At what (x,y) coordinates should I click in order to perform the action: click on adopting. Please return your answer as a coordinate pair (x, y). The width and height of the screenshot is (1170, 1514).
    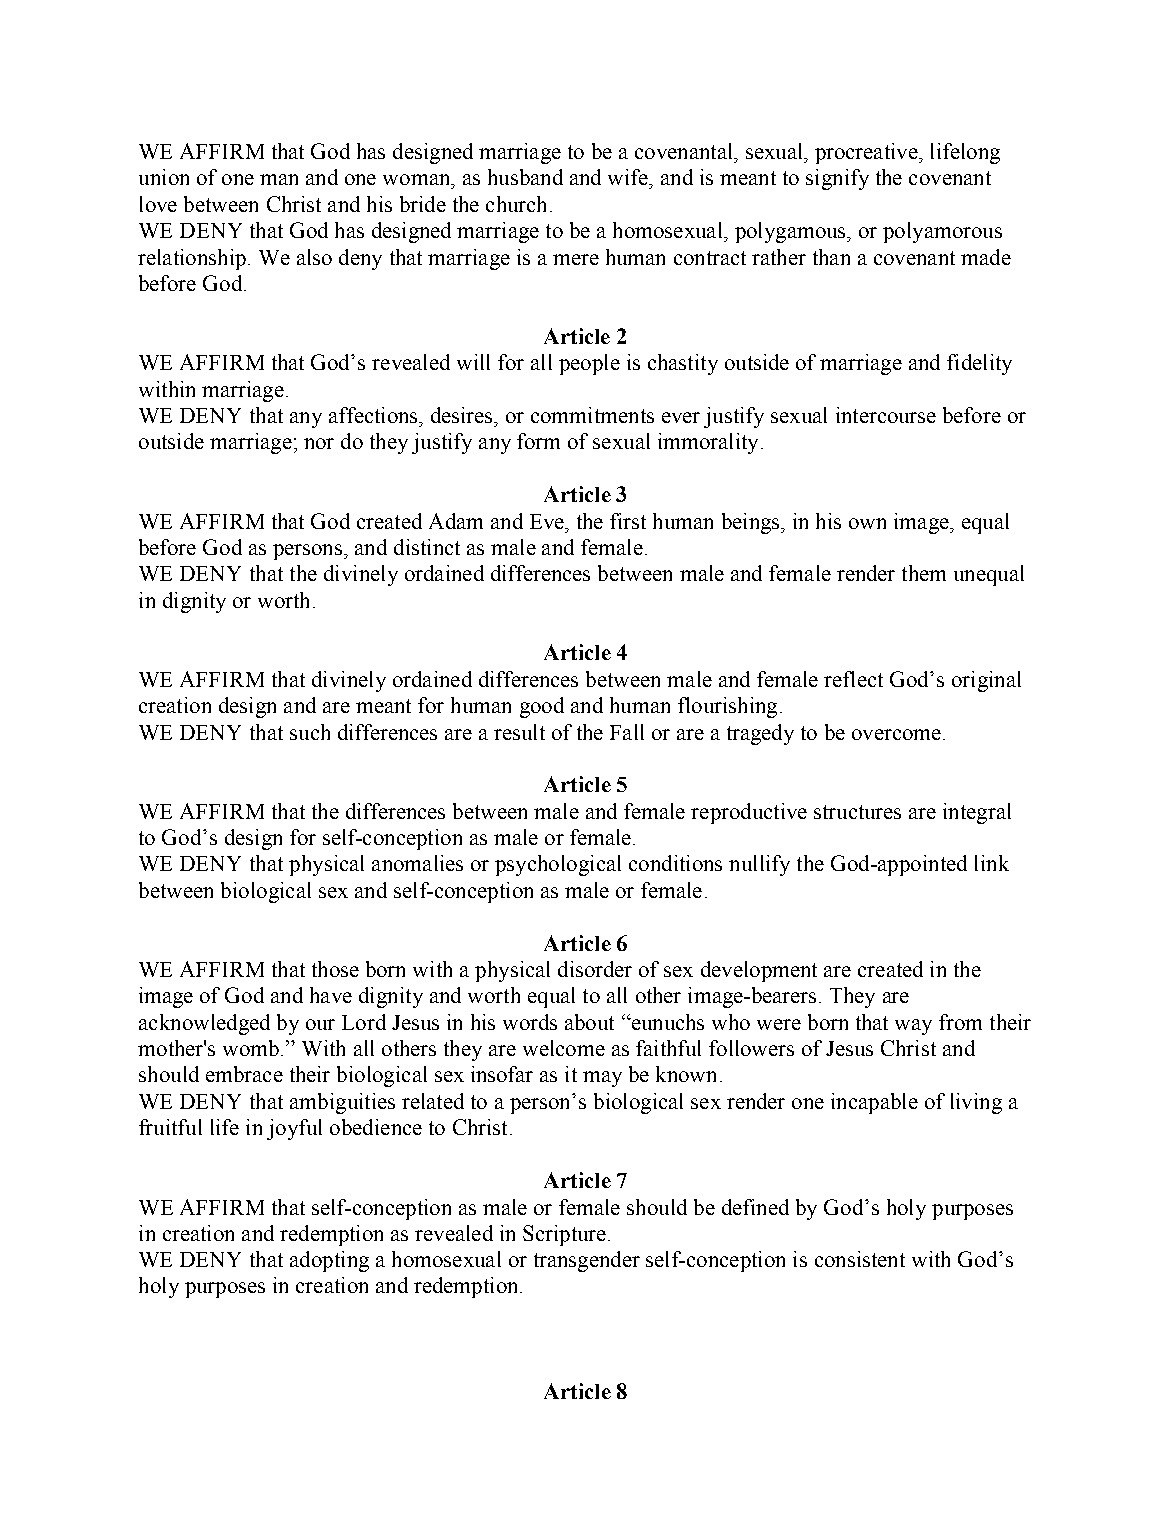
    Looking at the image, I should click on (329, 1261).
